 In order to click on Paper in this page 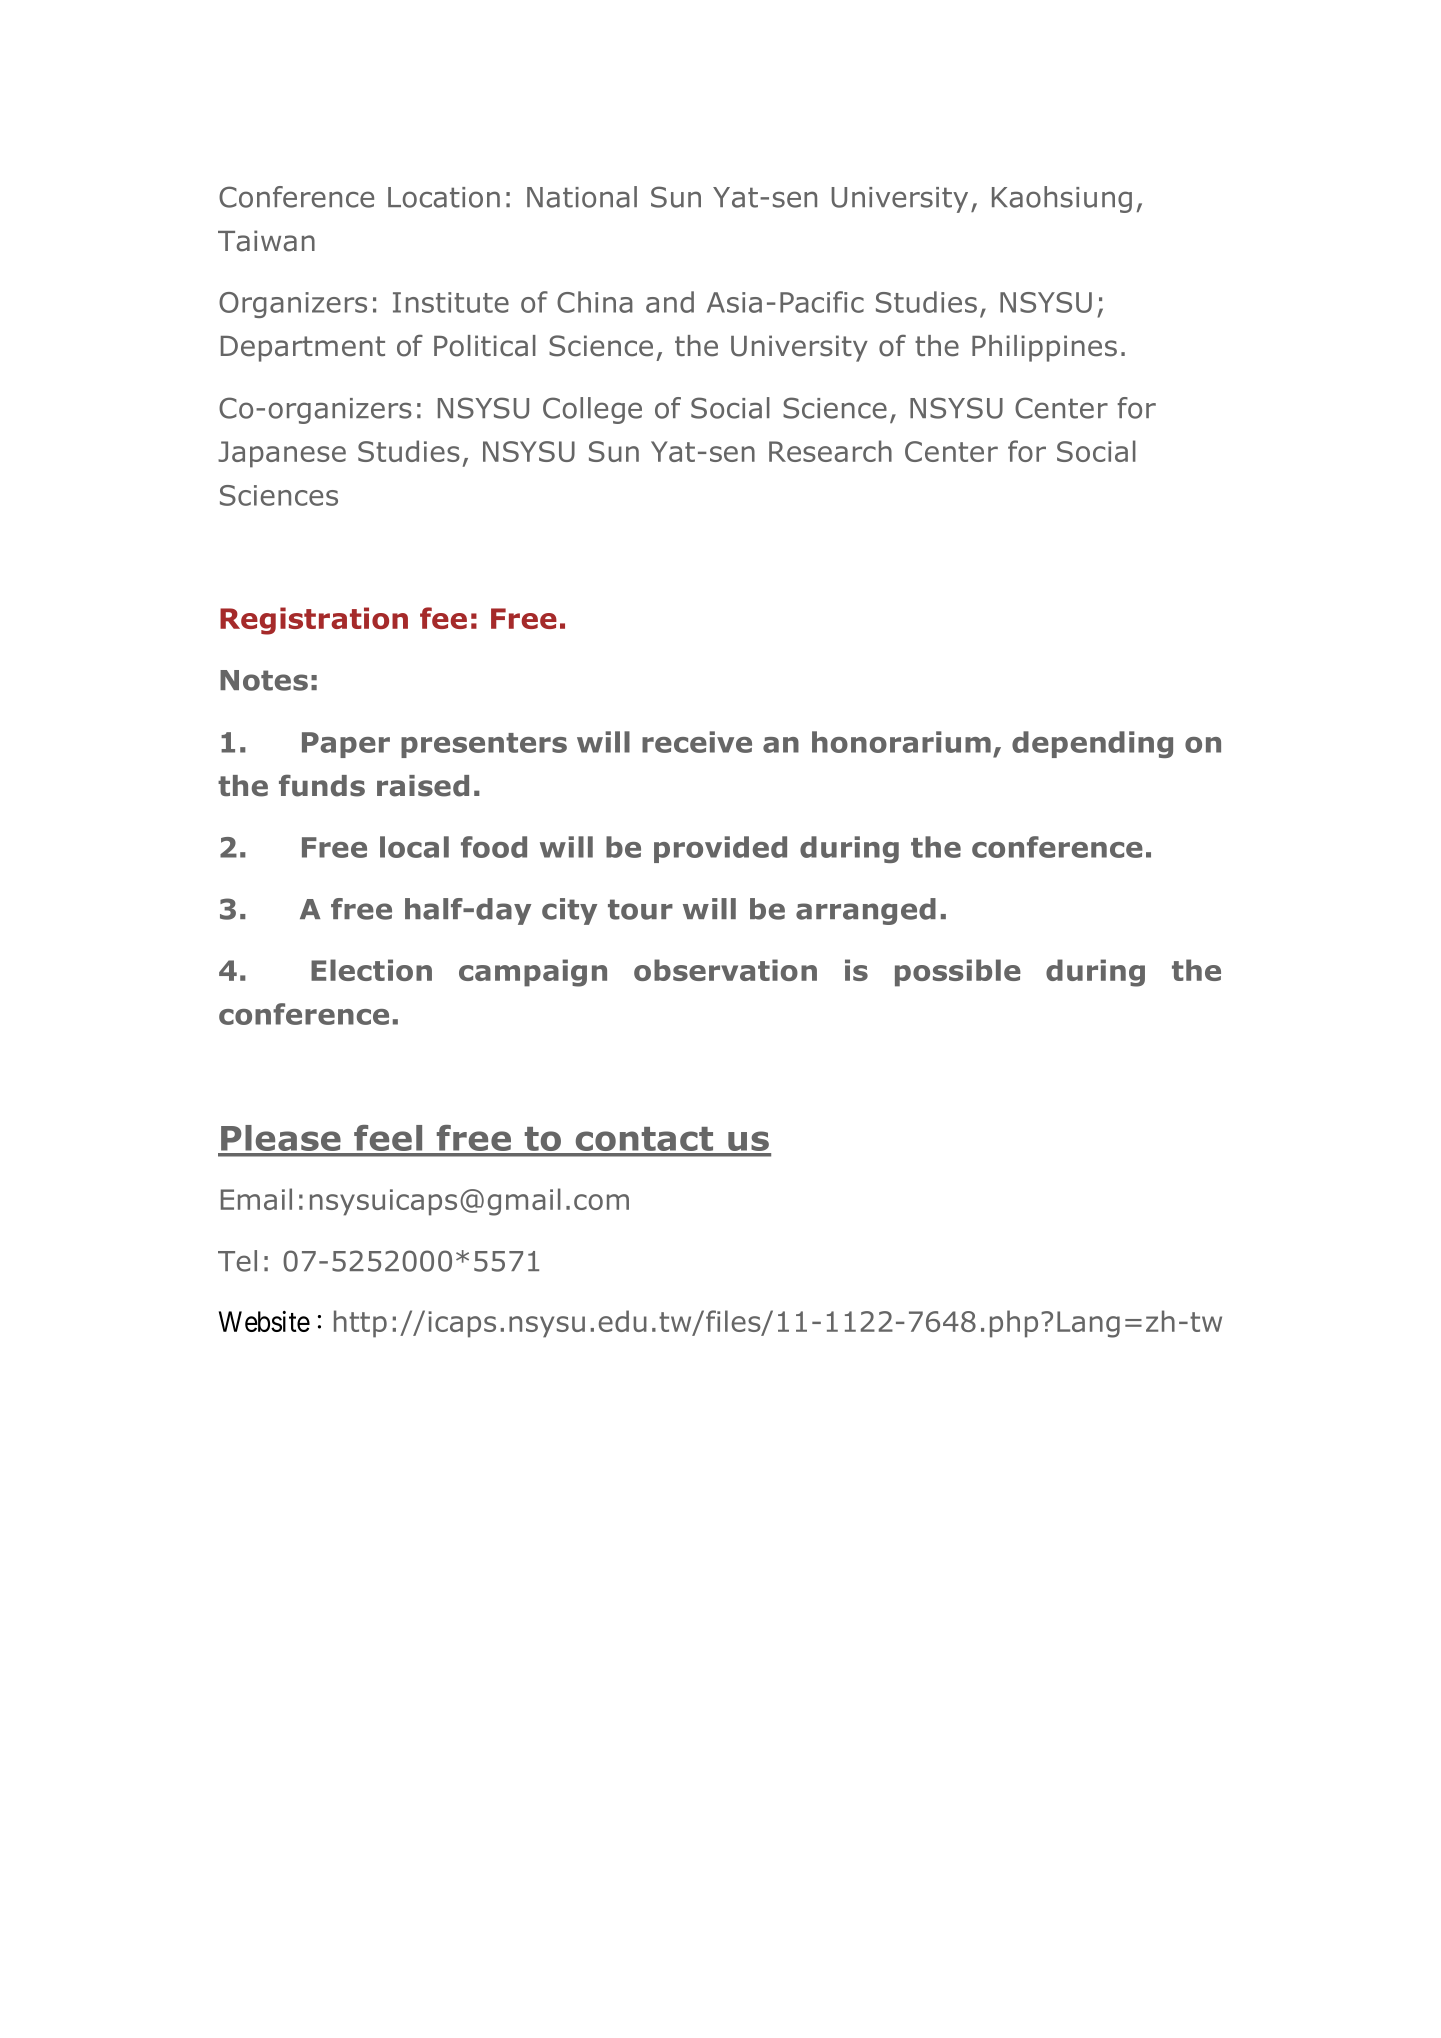, I will do `click(346, 745)`.
